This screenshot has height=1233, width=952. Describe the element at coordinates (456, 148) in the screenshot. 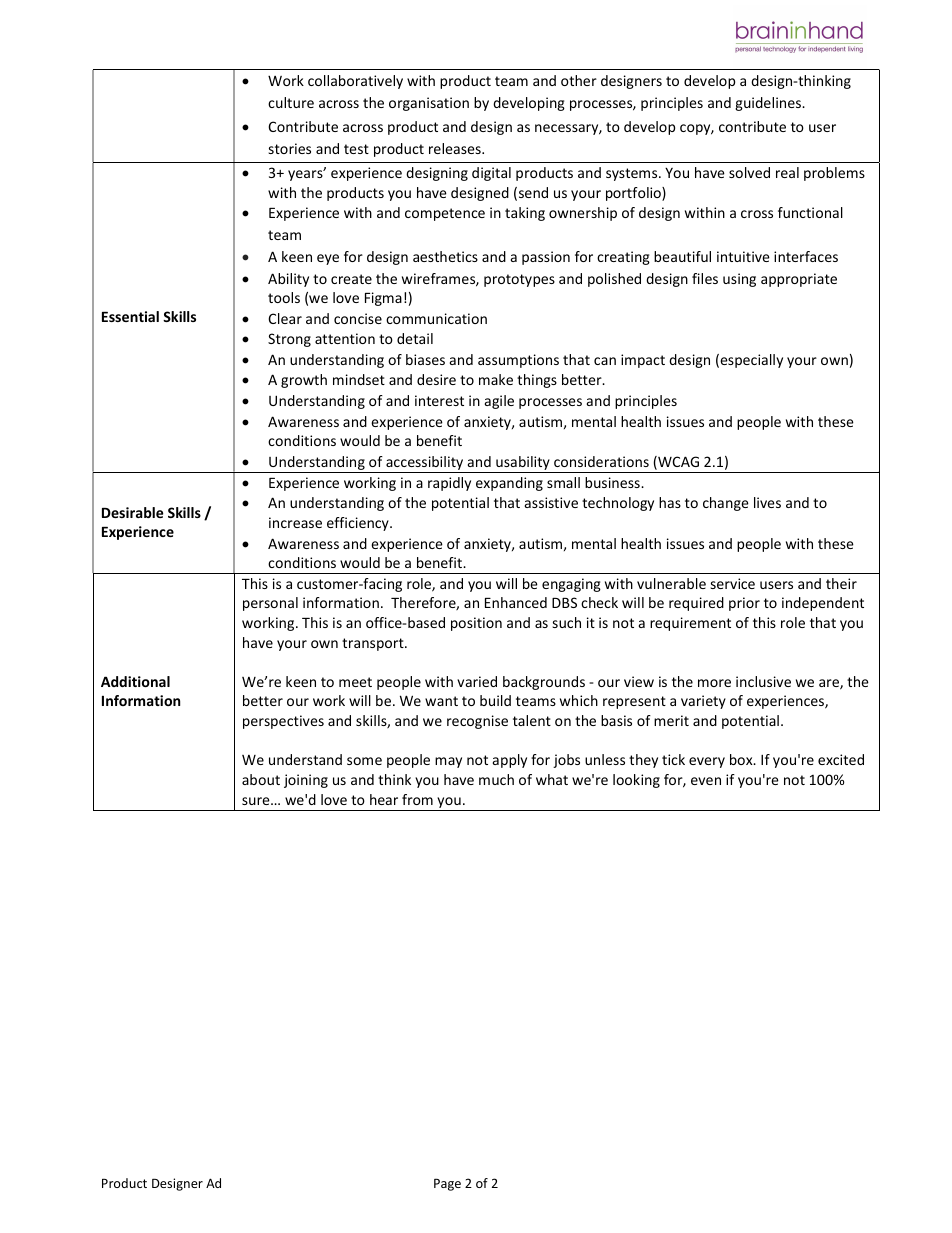

I see `releases` at that location.
